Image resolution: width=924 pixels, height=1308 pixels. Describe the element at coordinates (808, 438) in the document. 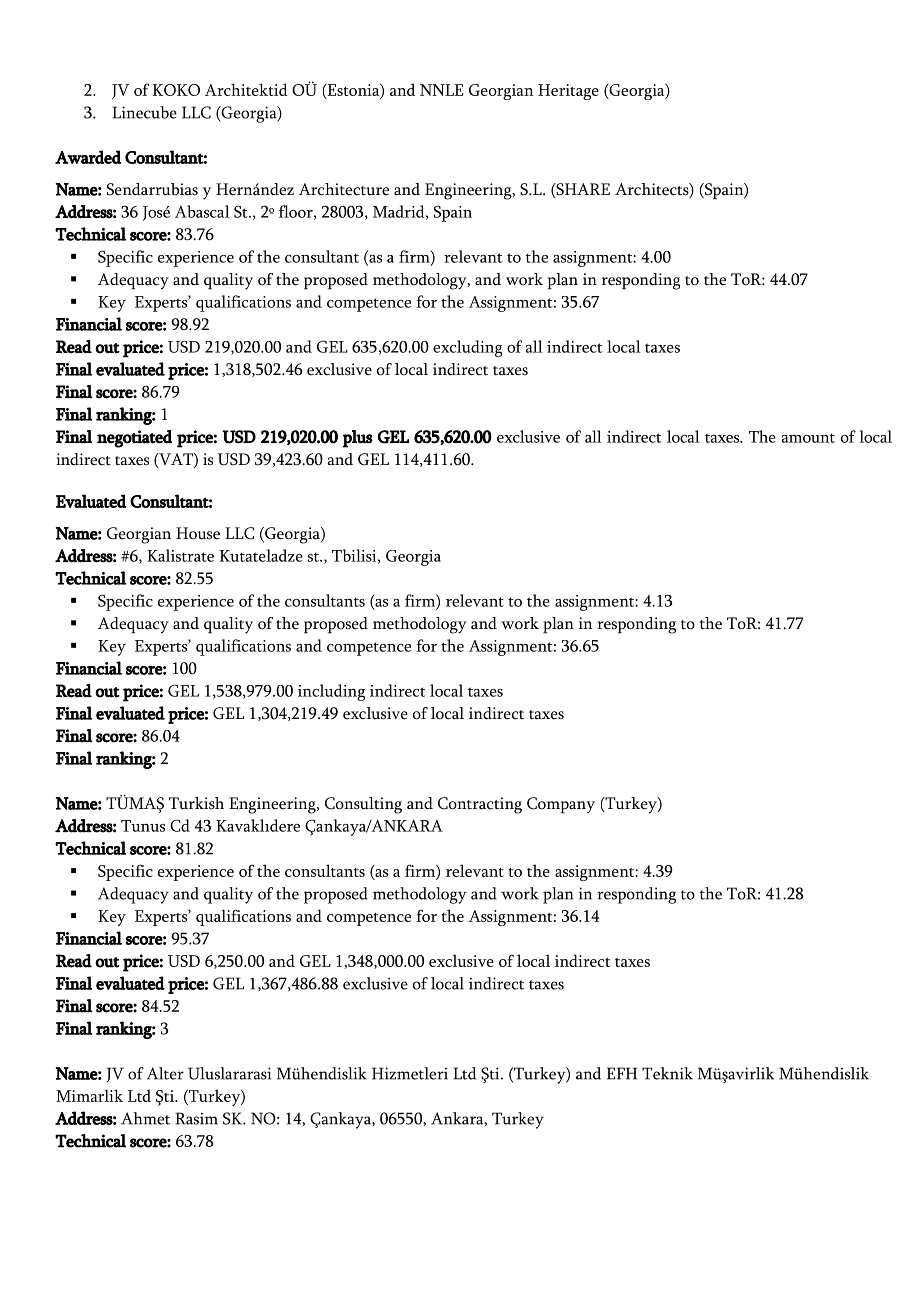

I see `amount` at that location.
